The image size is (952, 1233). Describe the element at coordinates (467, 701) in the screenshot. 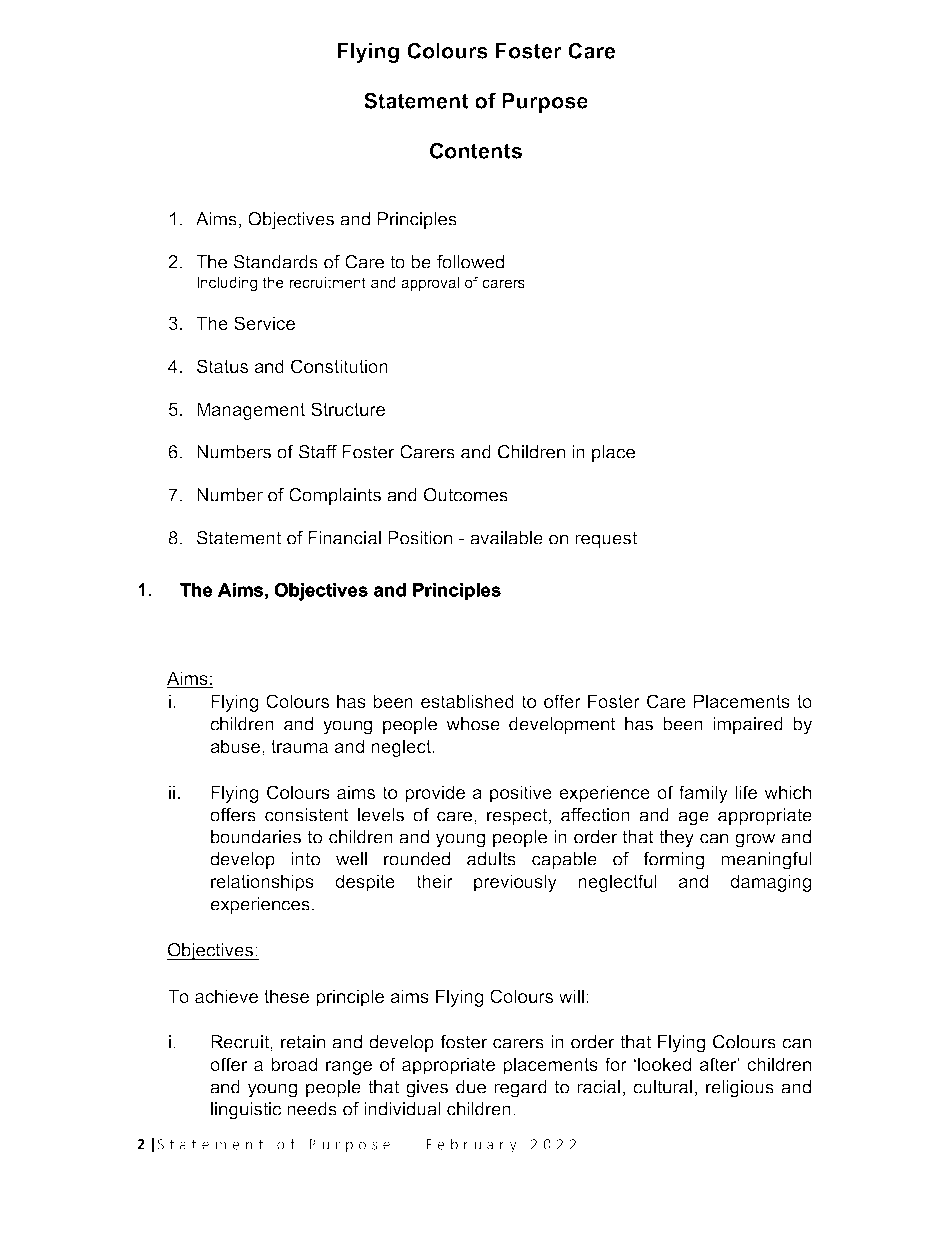

I see `established` at that location.
